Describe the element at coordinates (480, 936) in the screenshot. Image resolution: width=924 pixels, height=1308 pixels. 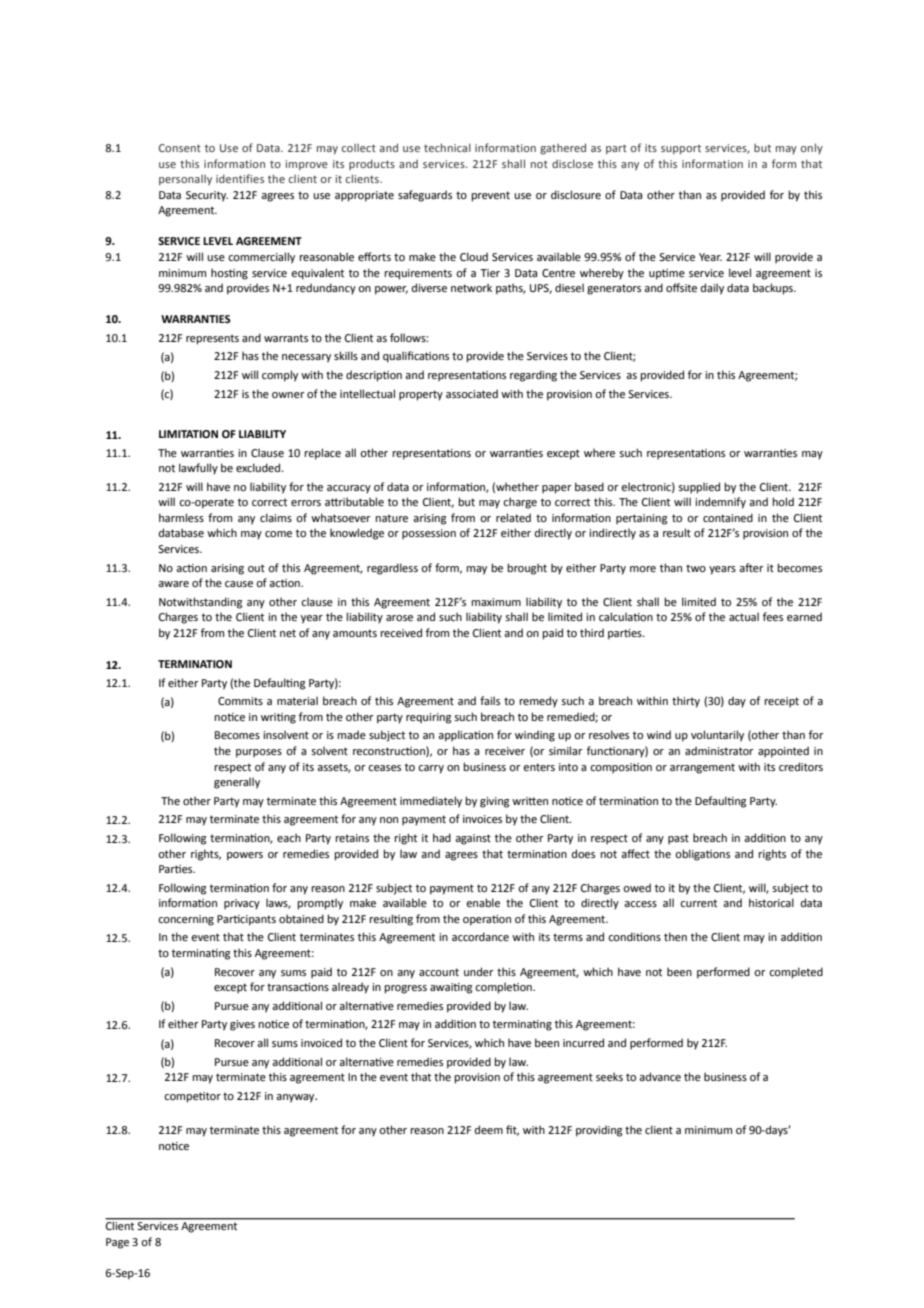
I see `accordance` at that location.
